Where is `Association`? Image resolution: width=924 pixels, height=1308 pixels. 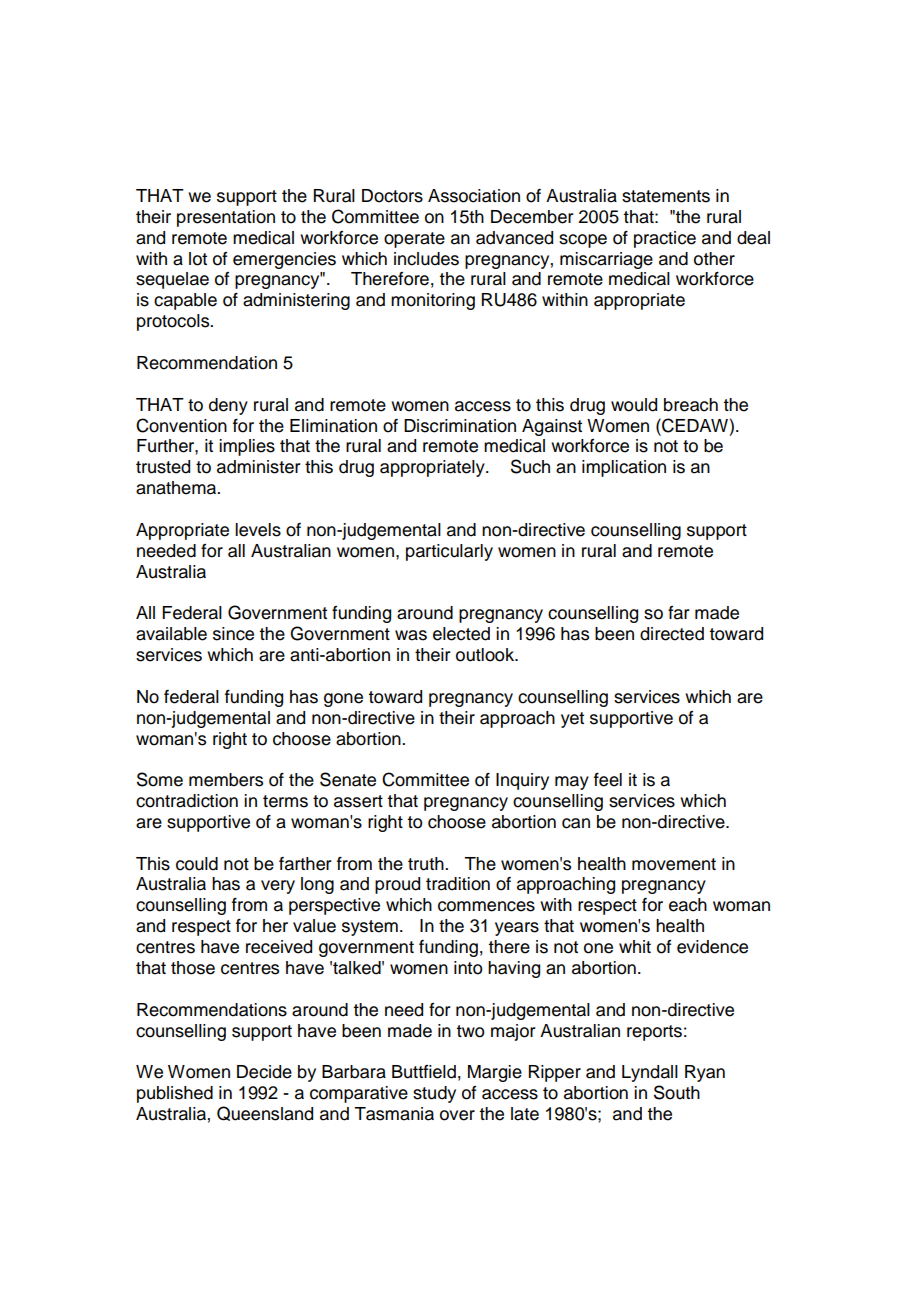 Association is located at coordinates (474, 196).
